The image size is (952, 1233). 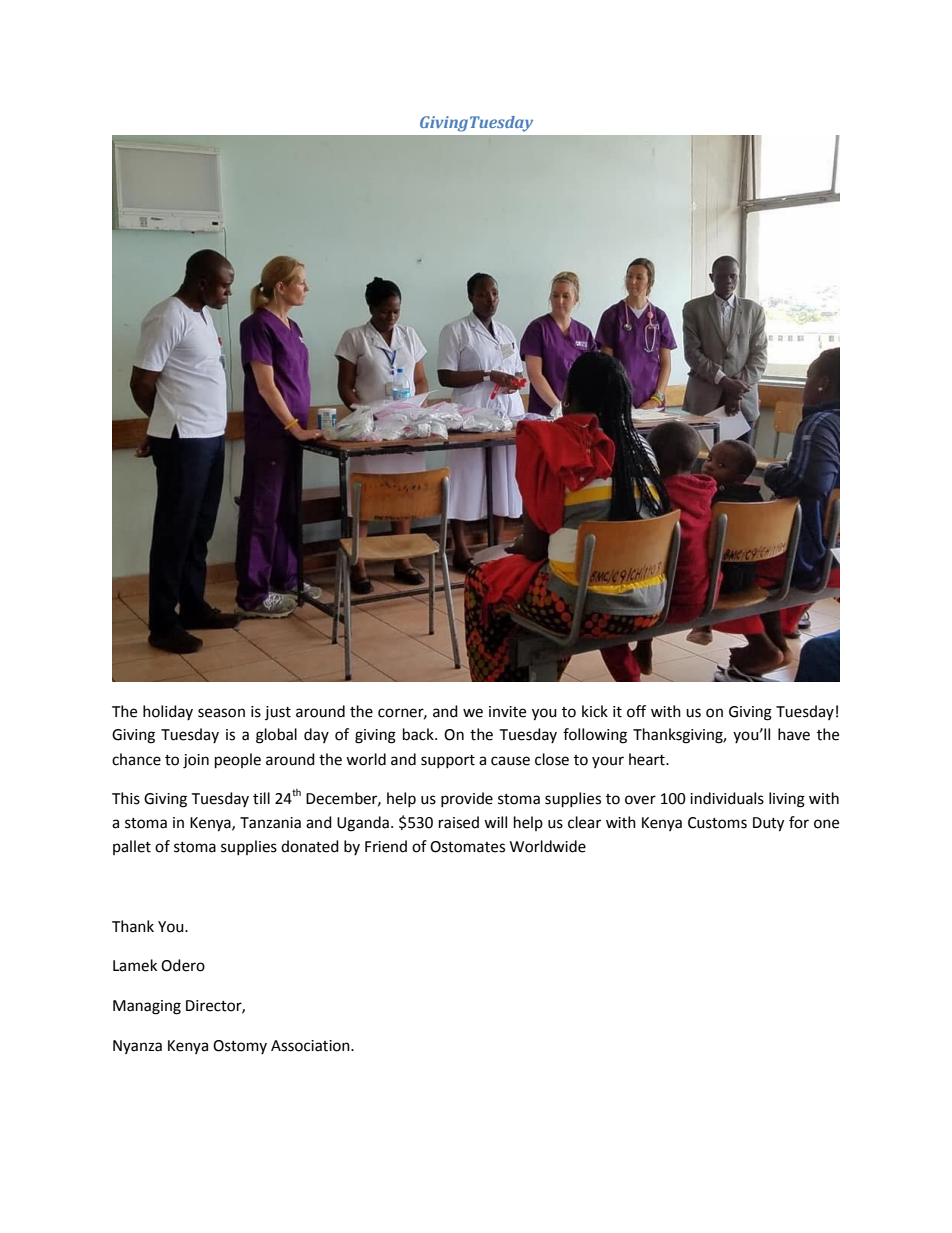 I want to click on Tanzania, so click(x=270, y=823).
